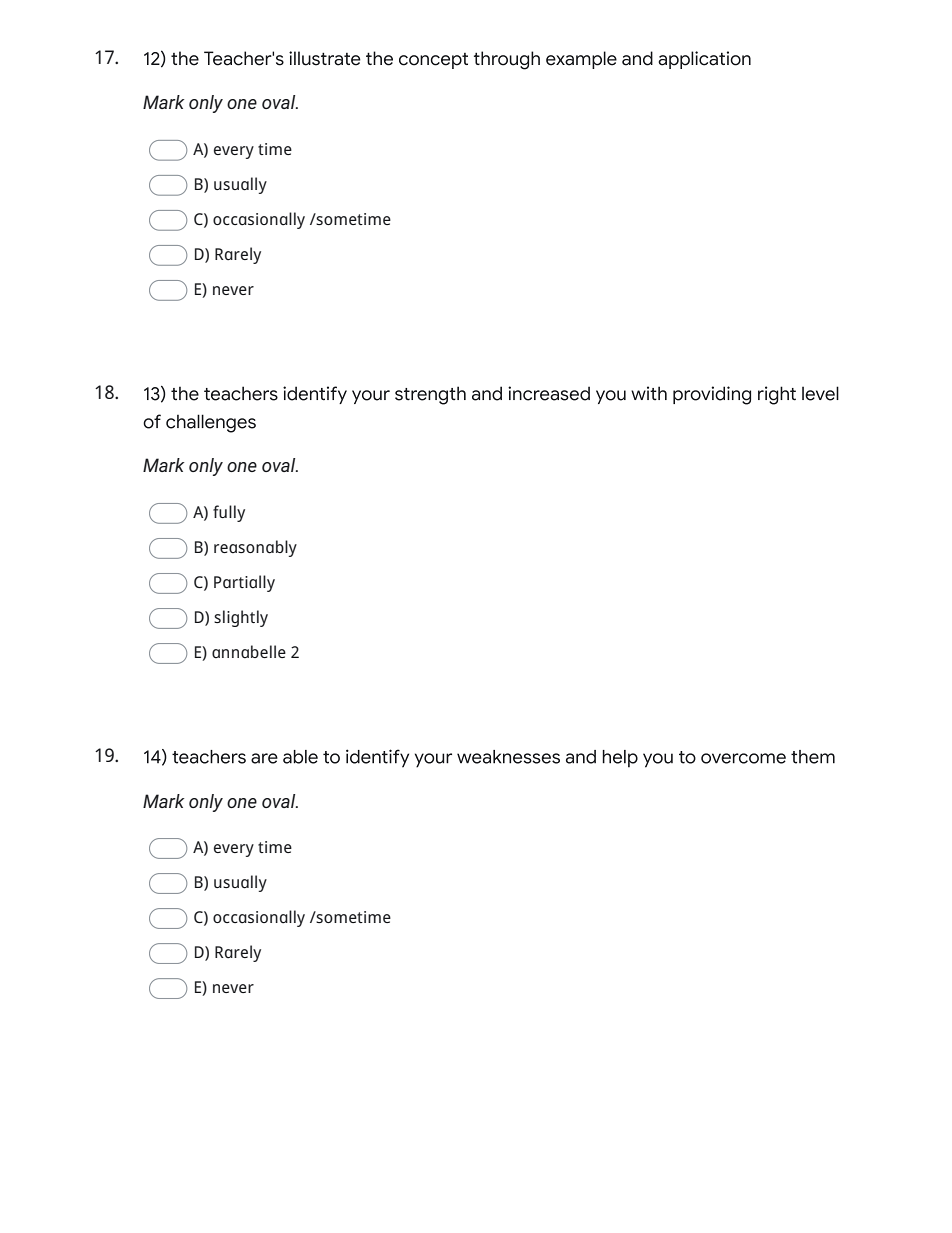  What do you see at coordinates (649, 393) in the image?
I see `with` at bounding box center [649, 393].
